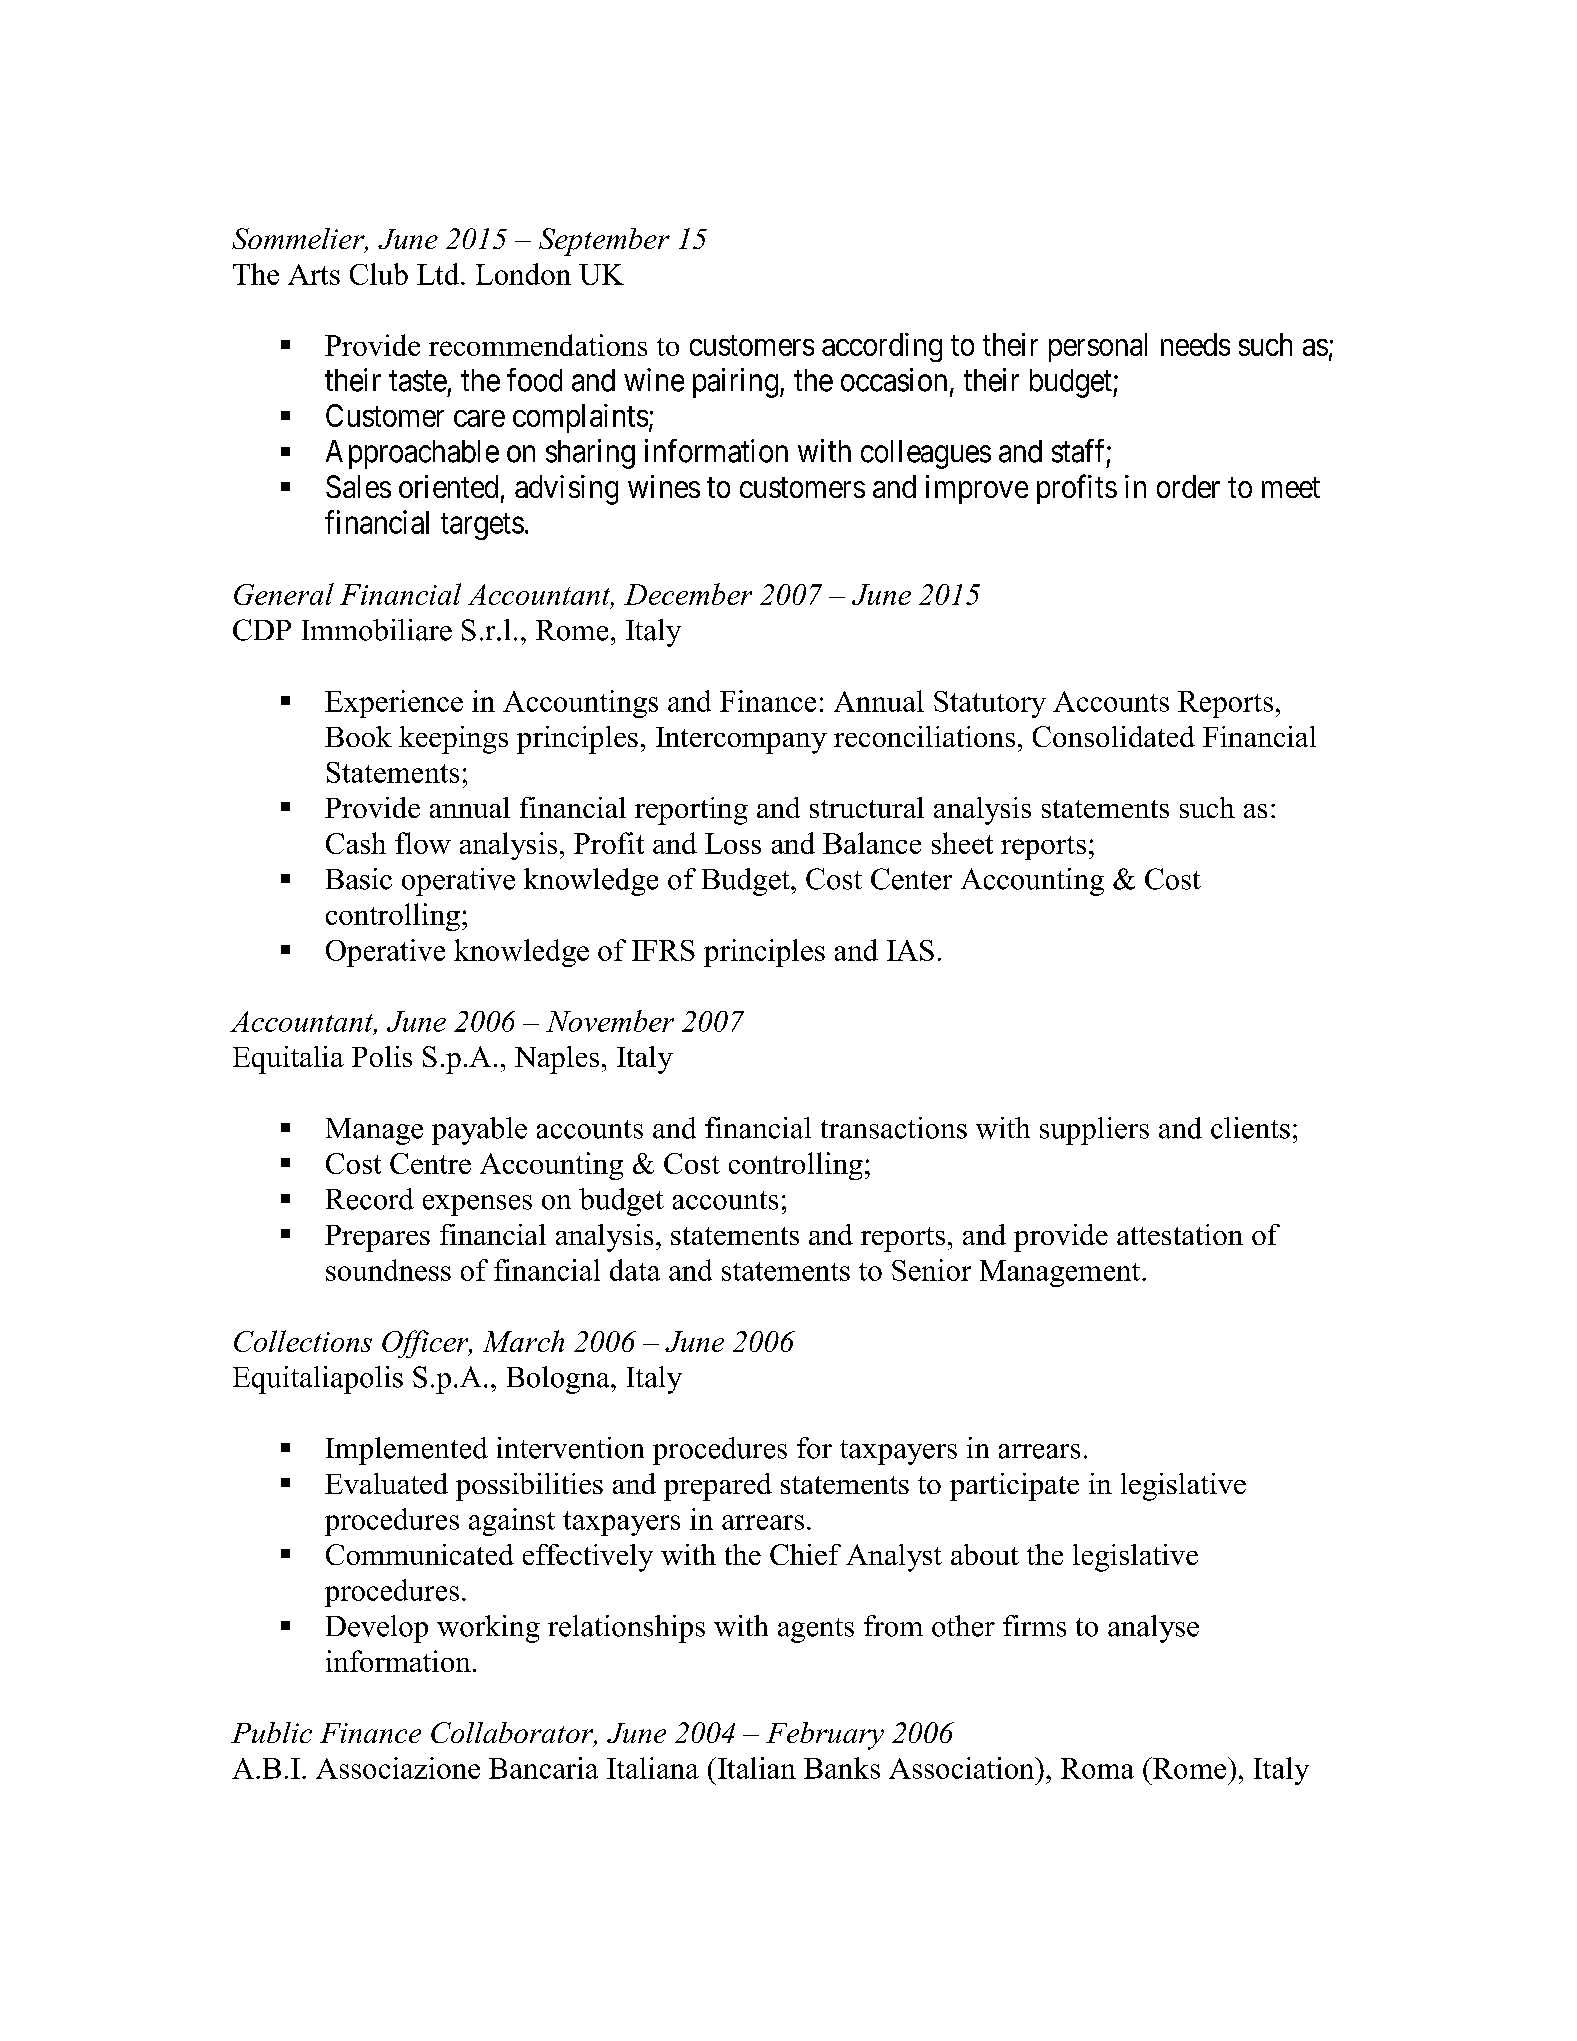  What do you see at coordinates (359, 879) in the screenshot?
I see `Basic` at bounding box center [359, 879].
